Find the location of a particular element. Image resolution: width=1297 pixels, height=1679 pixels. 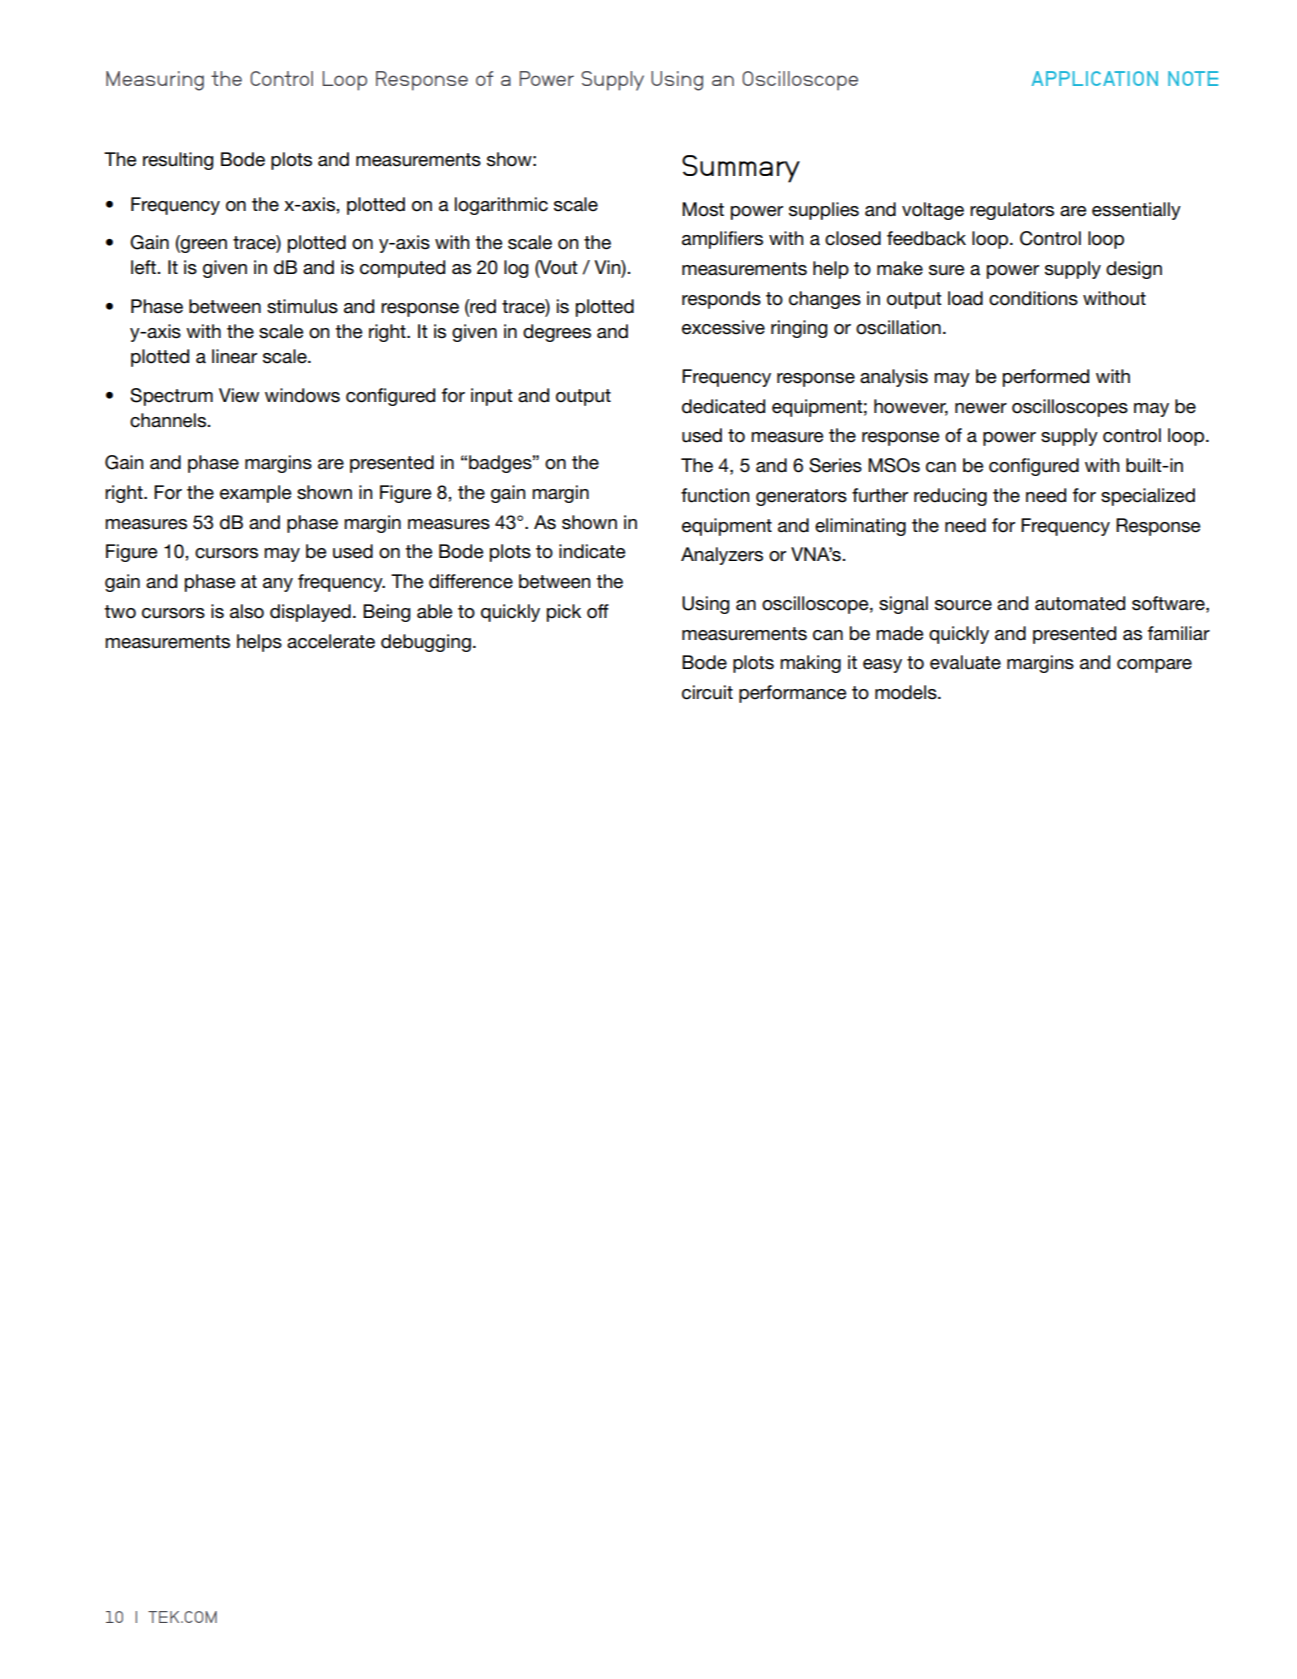

example is located at coordinates (255, 494).
